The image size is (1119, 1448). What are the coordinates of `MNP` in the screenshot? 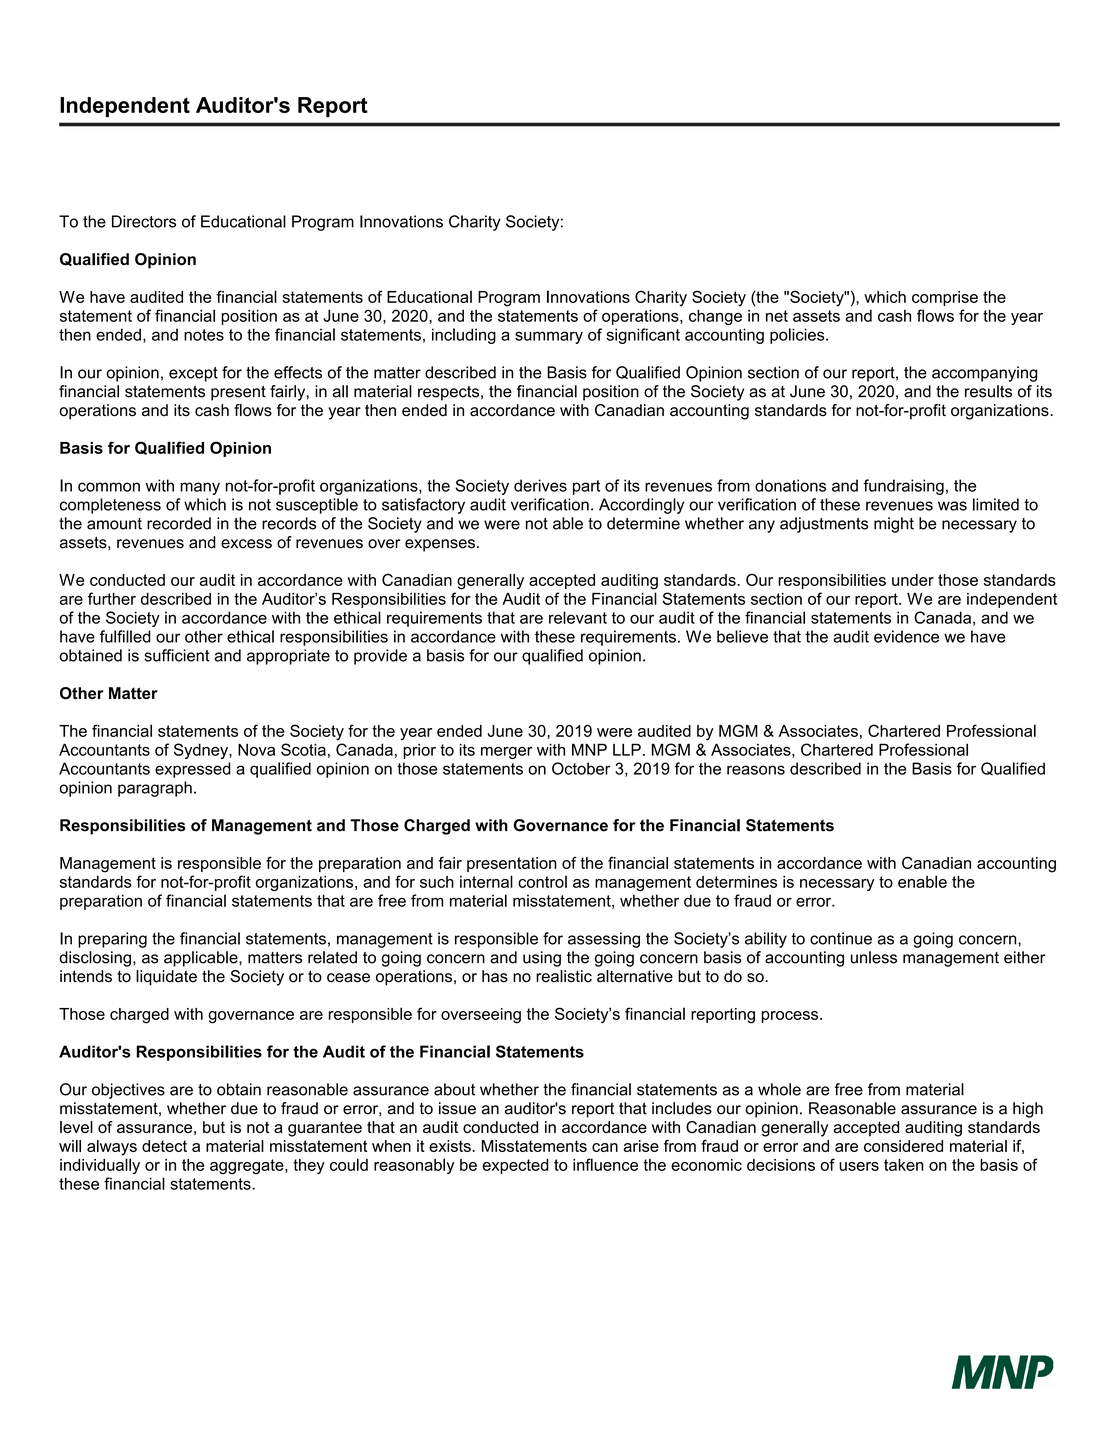 It's located at (589, 749).
